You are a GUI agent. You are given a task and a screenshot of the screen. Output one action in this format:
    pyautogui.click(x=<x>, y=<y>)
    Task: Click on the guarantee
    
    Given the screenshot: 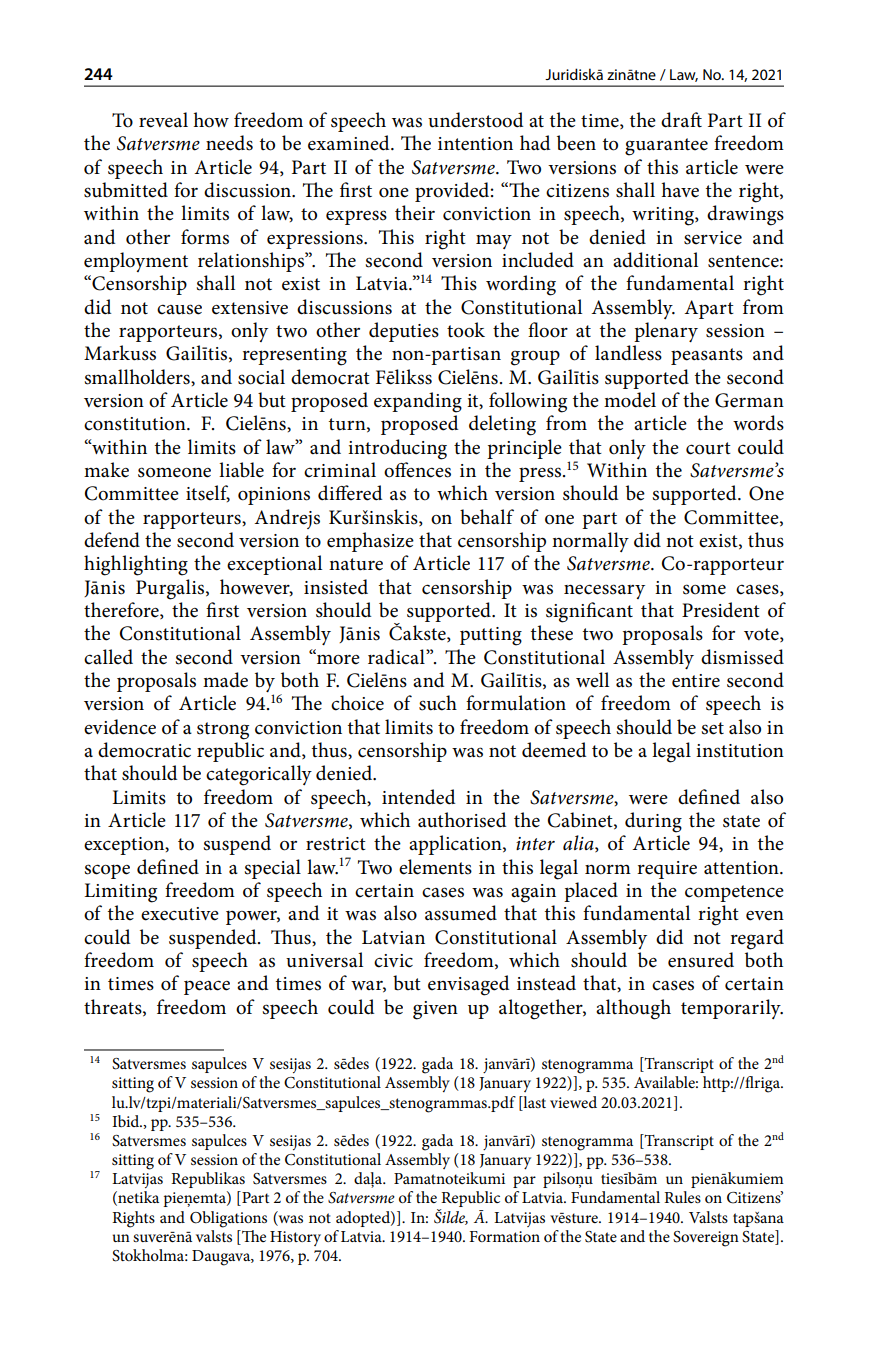 What is the action you would take?
    pyautogui.click(x=666, y=147)
